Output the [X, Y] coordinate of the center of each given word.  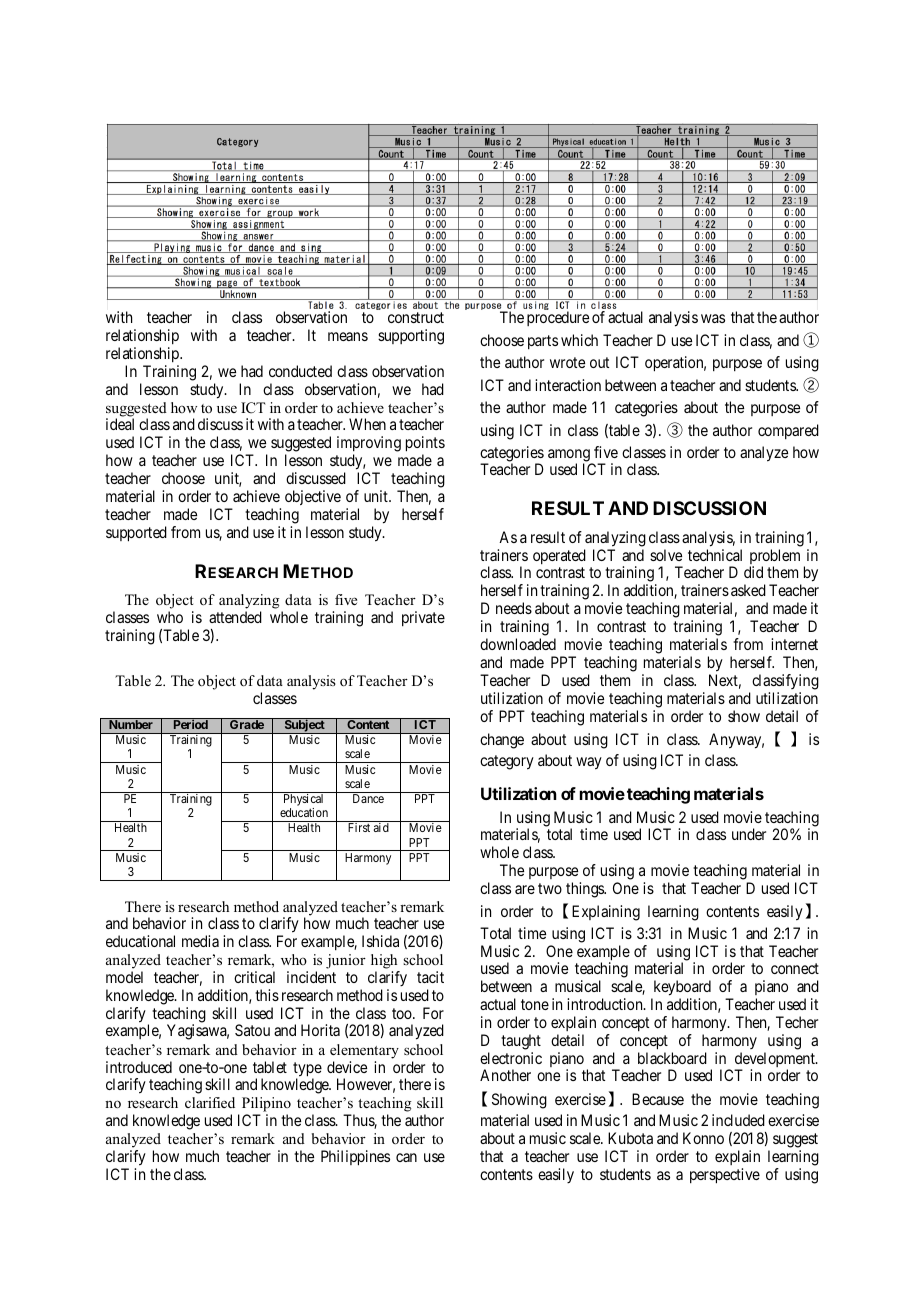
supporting [411, 337]
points [425, 445]
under [749, 834]
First [359, 827]
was [713, 318]
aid [381, 827]
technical [715, 555]
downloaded [518, 644]
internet [794, 644]
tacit [430, 977]
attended [235, 617]
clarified [210, 1102]
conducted [300, 371]
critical [254, 977]
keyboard [681, 989]
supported [136, 534]
